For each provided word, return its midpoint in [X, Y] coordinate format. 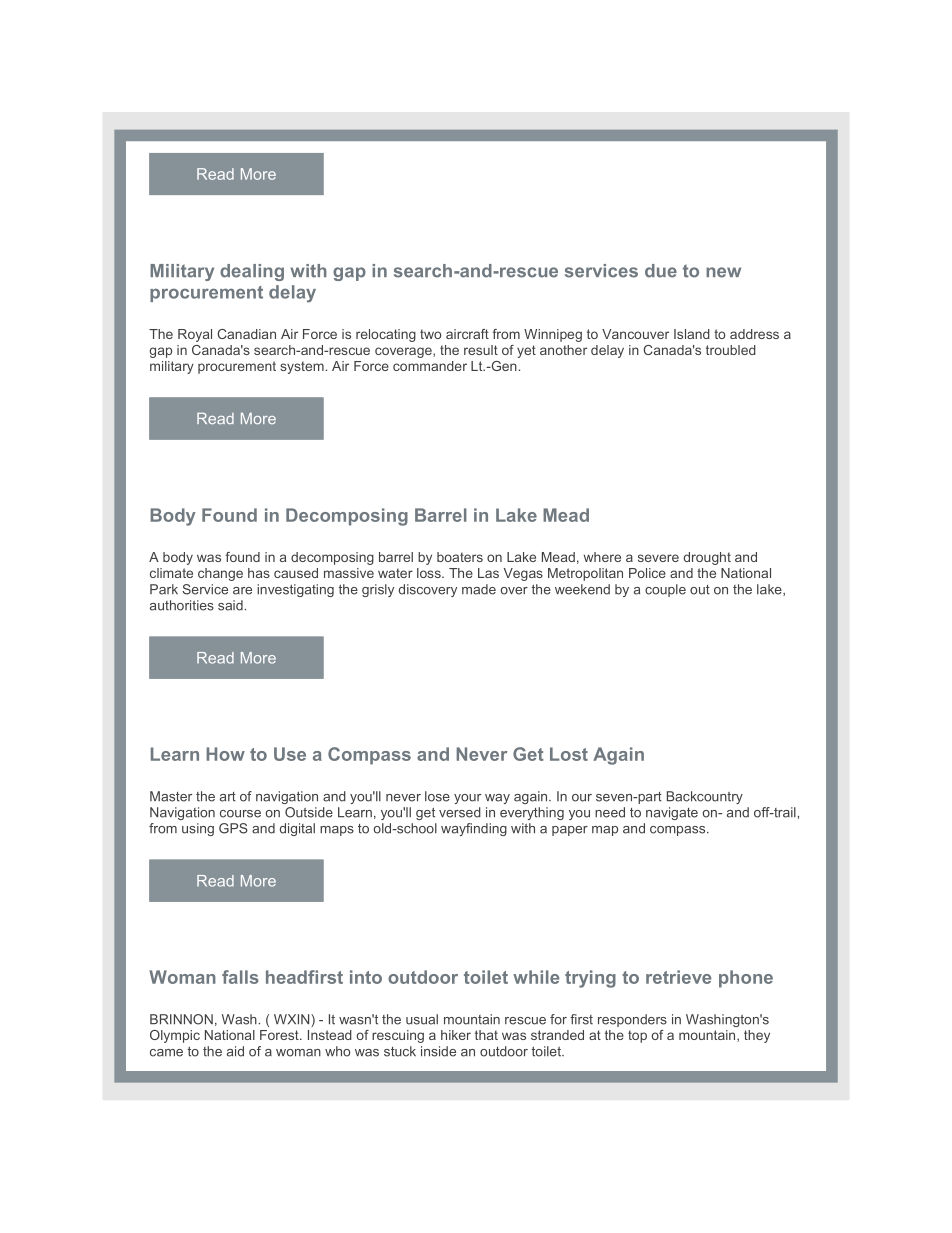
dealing [252, 272]
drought [707, 558]
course [240, 814]
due [661, 271]
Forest [280, 1035]
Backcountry [705, 797]
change [220, 574]
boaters [460, 557]
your [467, 799]
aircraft [467, 334]
